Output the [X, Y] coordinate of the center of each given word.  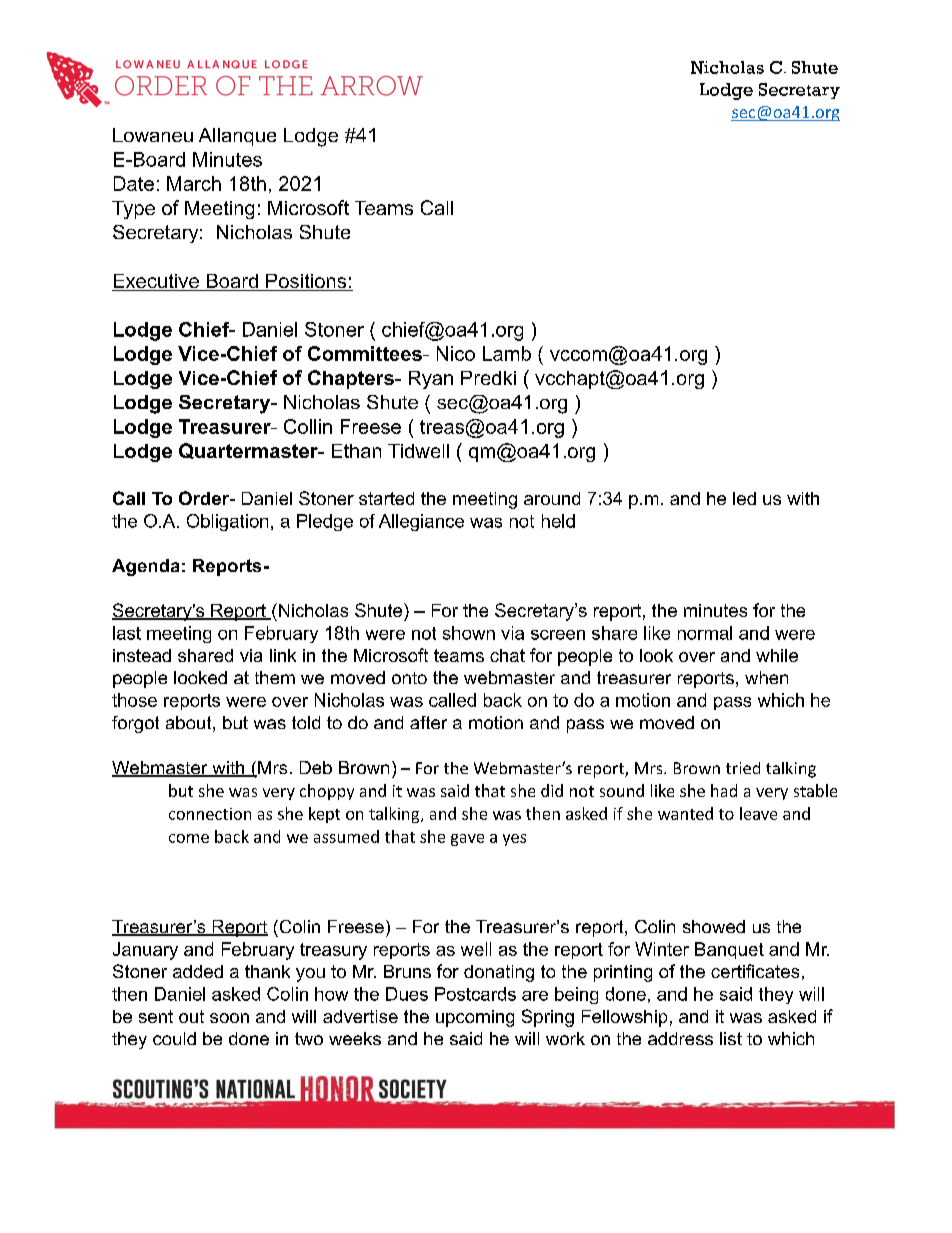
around [552, 498]
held [558, 521]
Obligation [227, 522]
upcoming [475, 1018]
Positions [306, 282]
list [731, 1038]
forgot [135, 724]
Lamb [507, 353]
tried [743, 768]
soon [229, 1018]
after [428, 722]
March [194, 183]
